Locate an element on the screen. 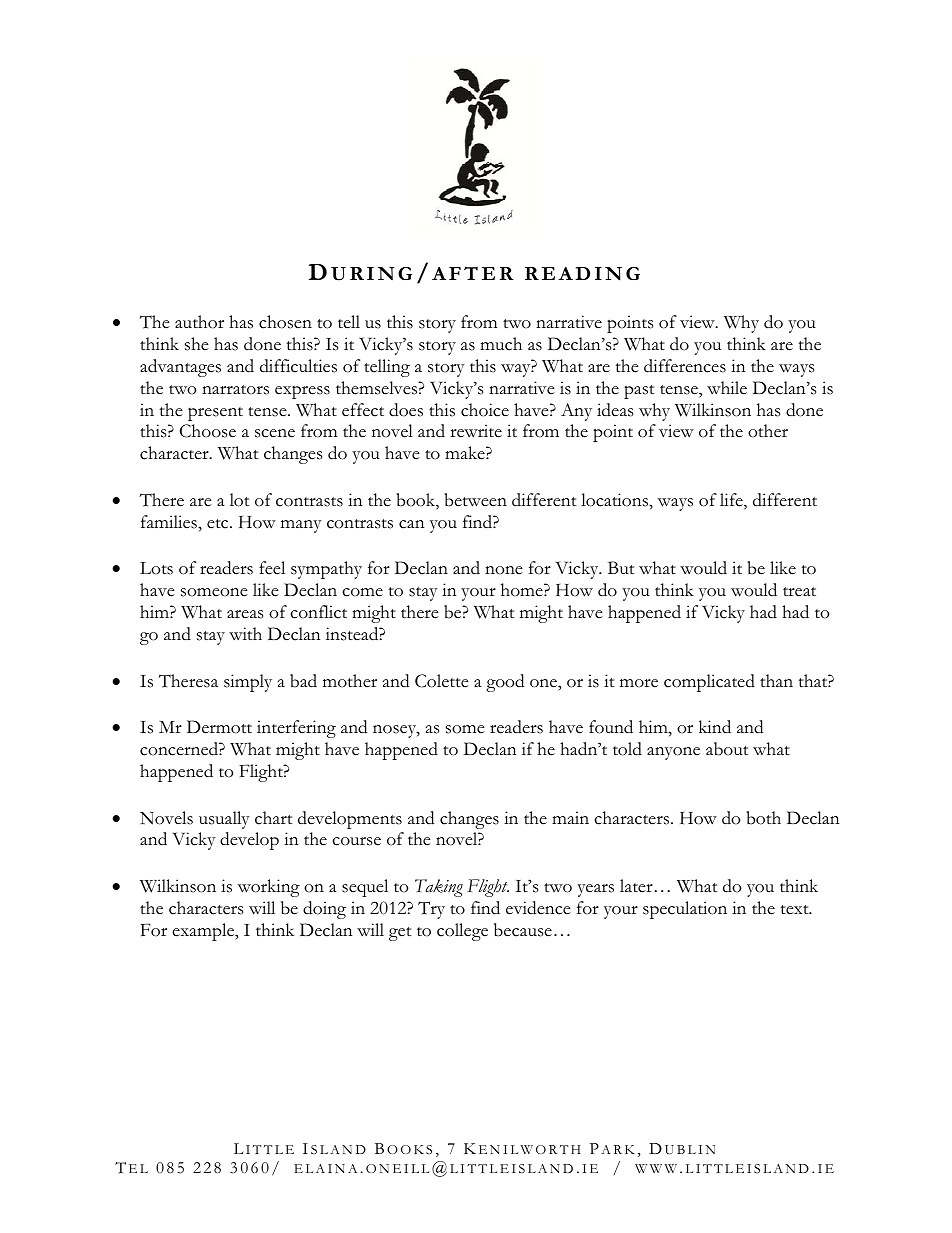  working is located at coordinates (269, 888).
